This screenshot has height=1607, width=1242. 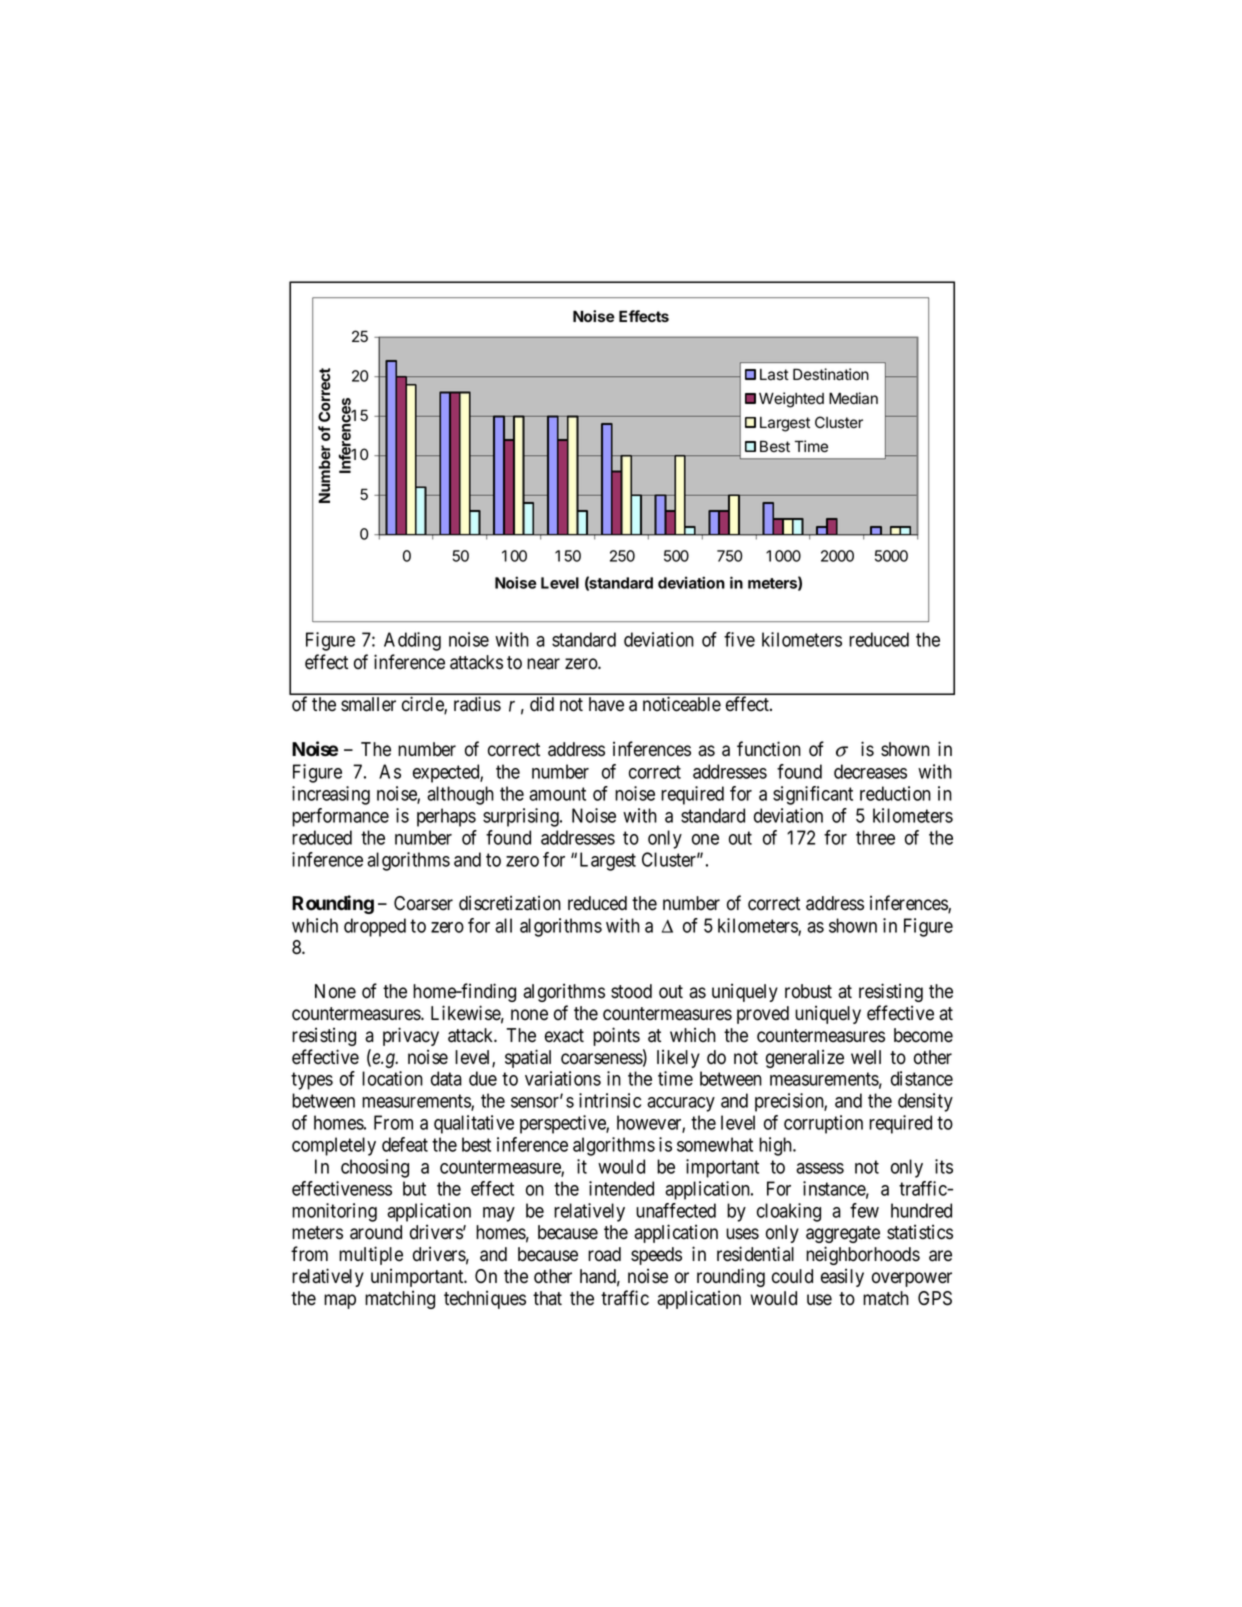 What do you see at coordinates (631, 991) in the screenshot?
I see `stood` at bounding box center [631, 991].
